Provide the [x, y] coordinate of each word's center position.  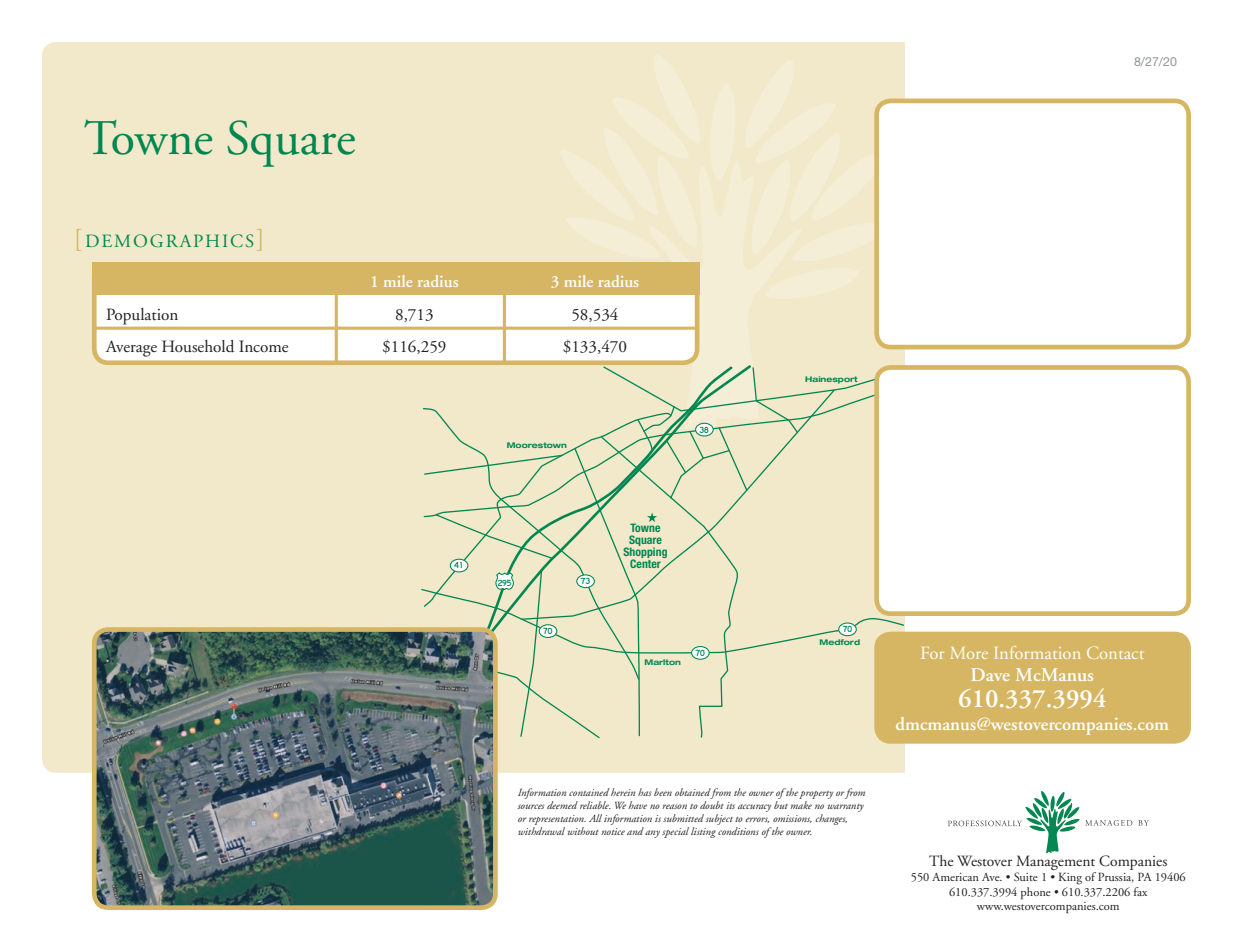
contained [589, 792]
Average [131, 348]
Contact [1115, 652]
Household [198, 346]
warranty [846, 808]
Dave [991, 674]
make [801, 805]
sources [530, 806]
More [969, 653]
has [644, 792]
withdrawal [541, 831]
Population [142, 316]
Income [263, 346]
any [652, 834]
